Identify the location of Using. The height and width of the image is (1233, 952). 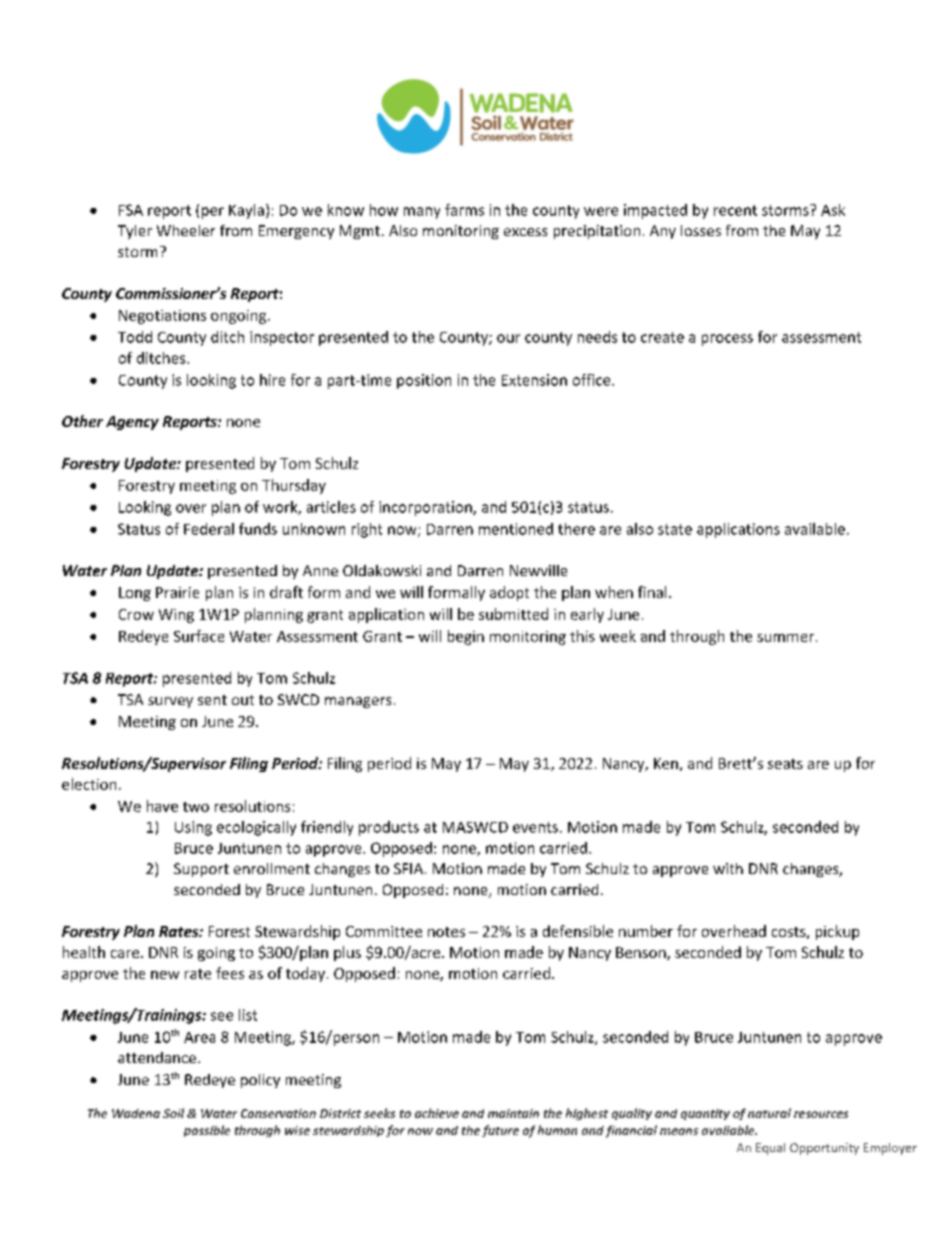
(193, 828).
